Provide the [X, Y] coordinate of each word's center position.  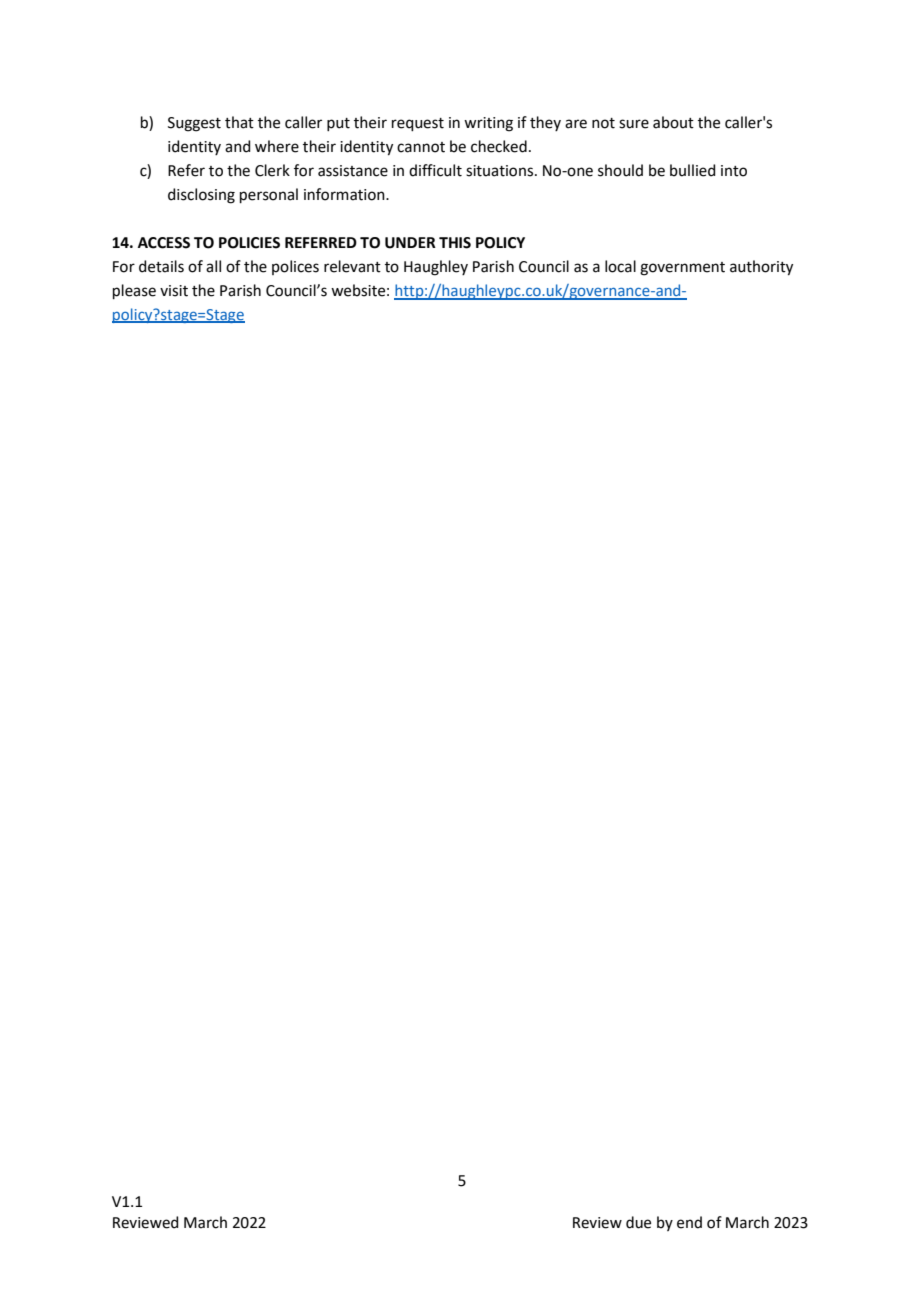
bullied [693, 170]
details [161, 266]
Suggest [194, 124]
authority [761, 268]
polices [295, 267]
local [620, 266]
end [689, 1222]
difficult [435, 170]
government [682, 269]
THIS [455, 243]
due [638, 1222]
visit [174, 291]
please [134, 291]
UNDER [410, 243]
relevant [352, 266]
